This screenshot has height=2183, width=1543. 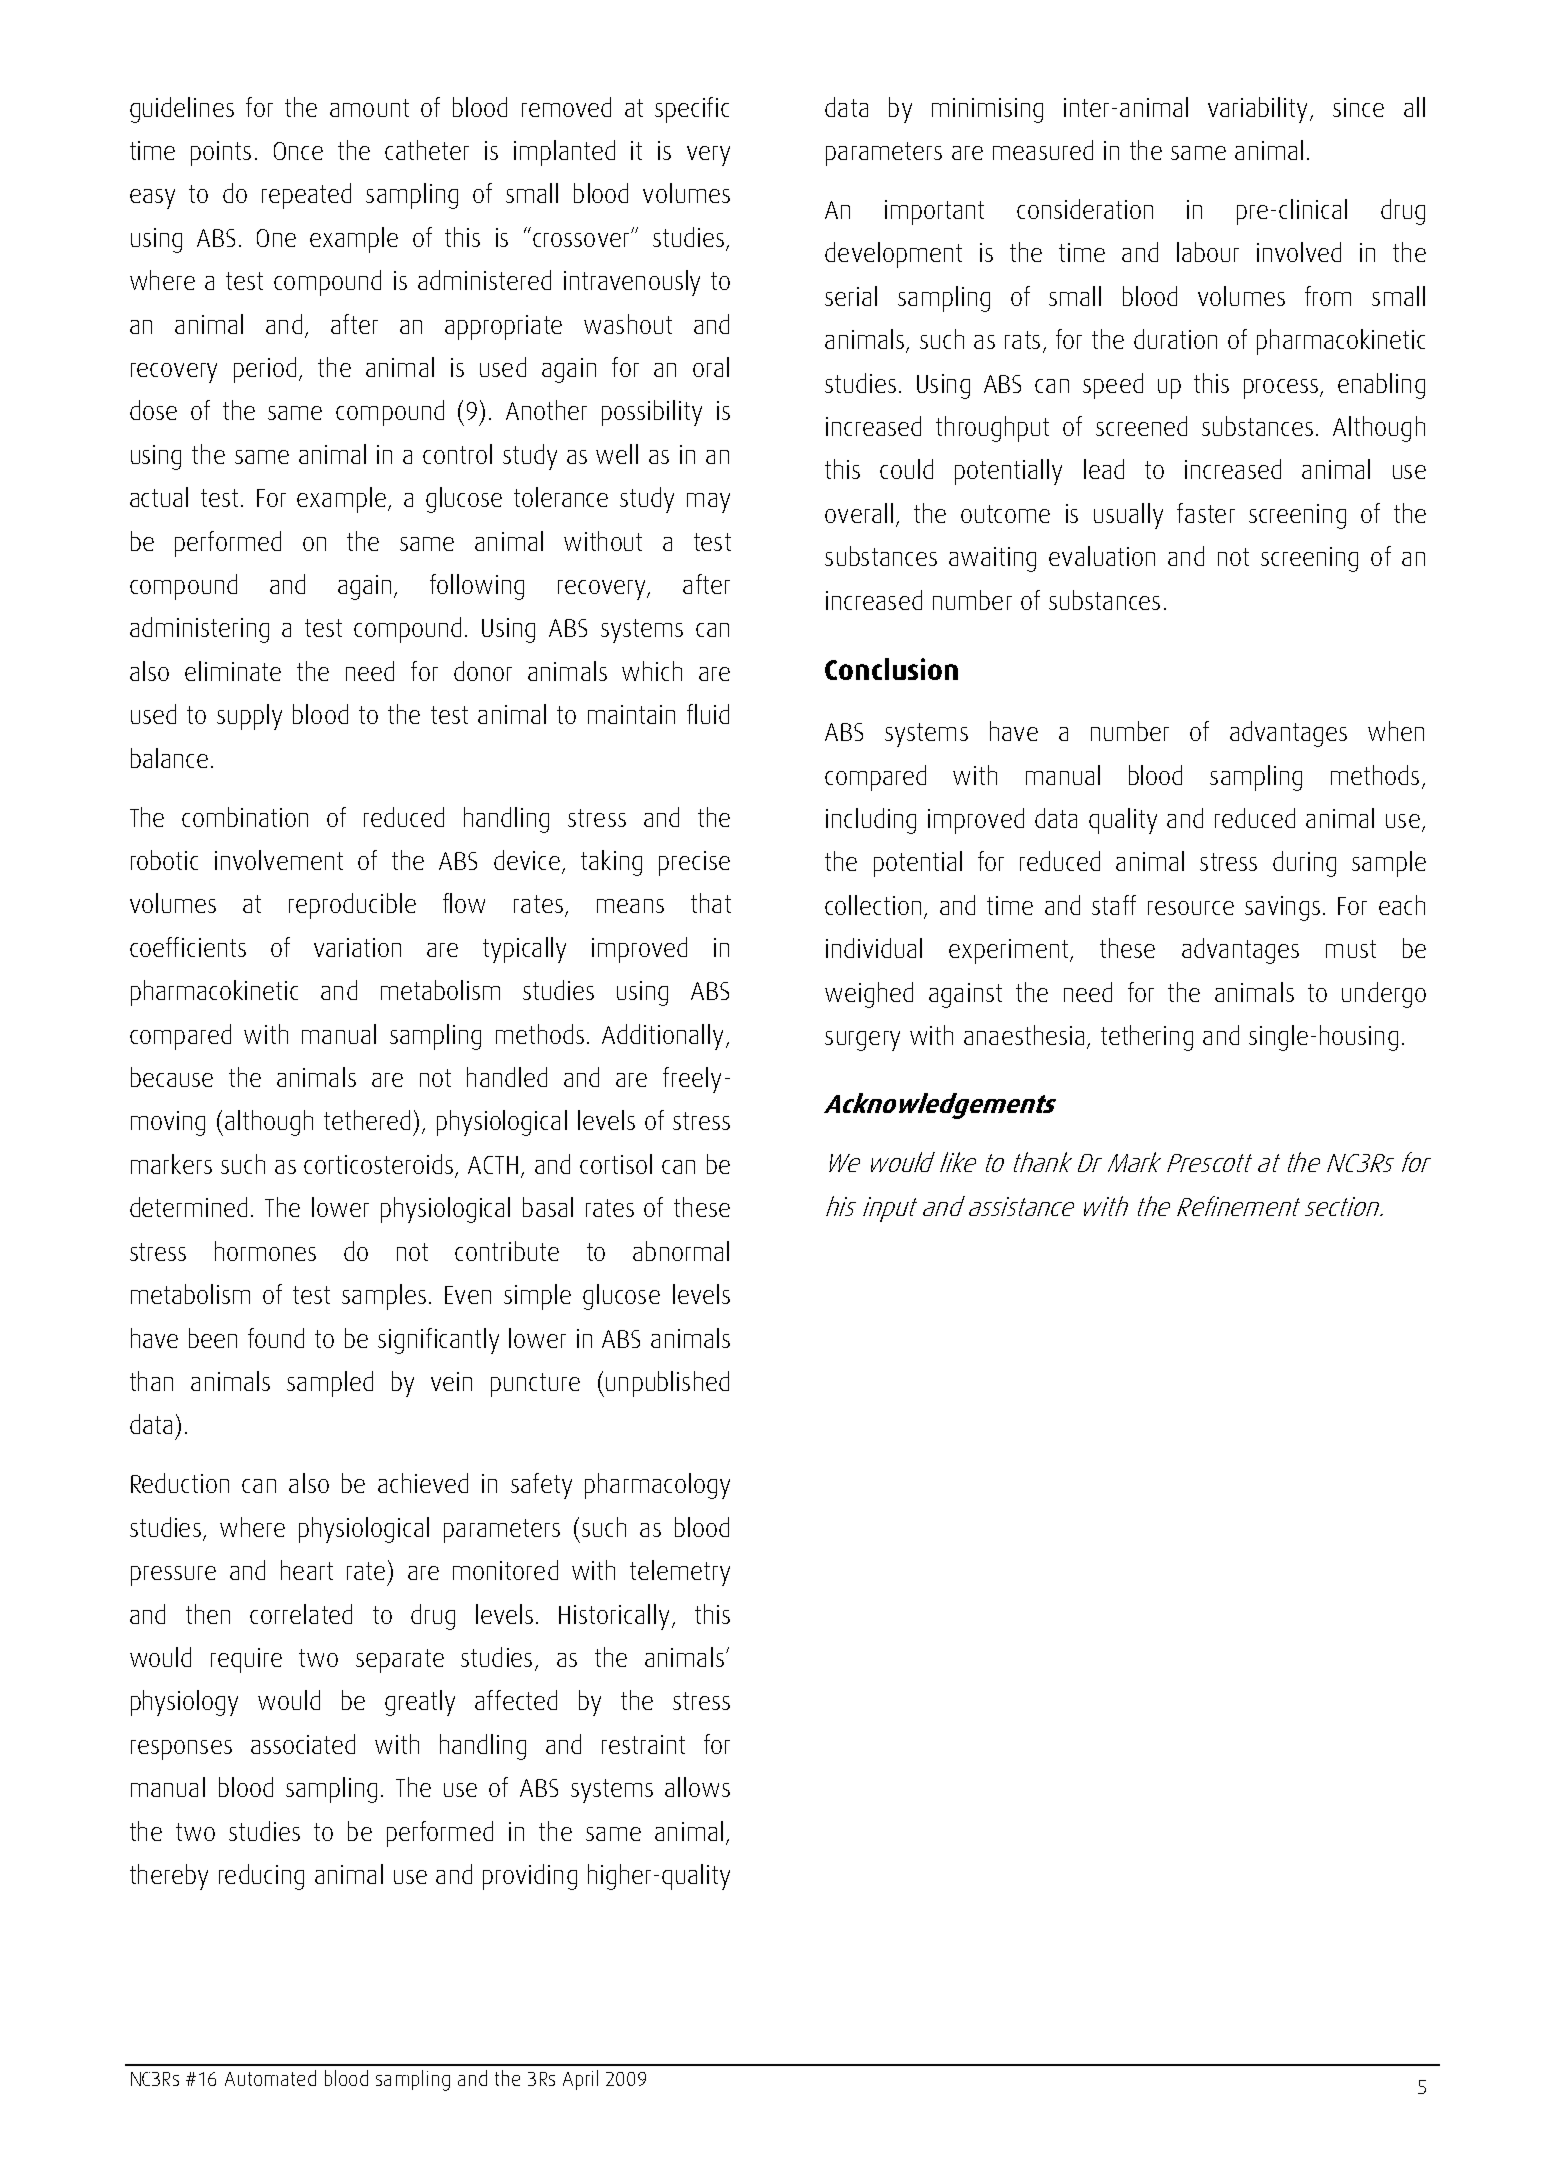 What do you see at coordinates (697, 1787) in the screenshot?
I see `allows` at bounding box center [697, 1787].
